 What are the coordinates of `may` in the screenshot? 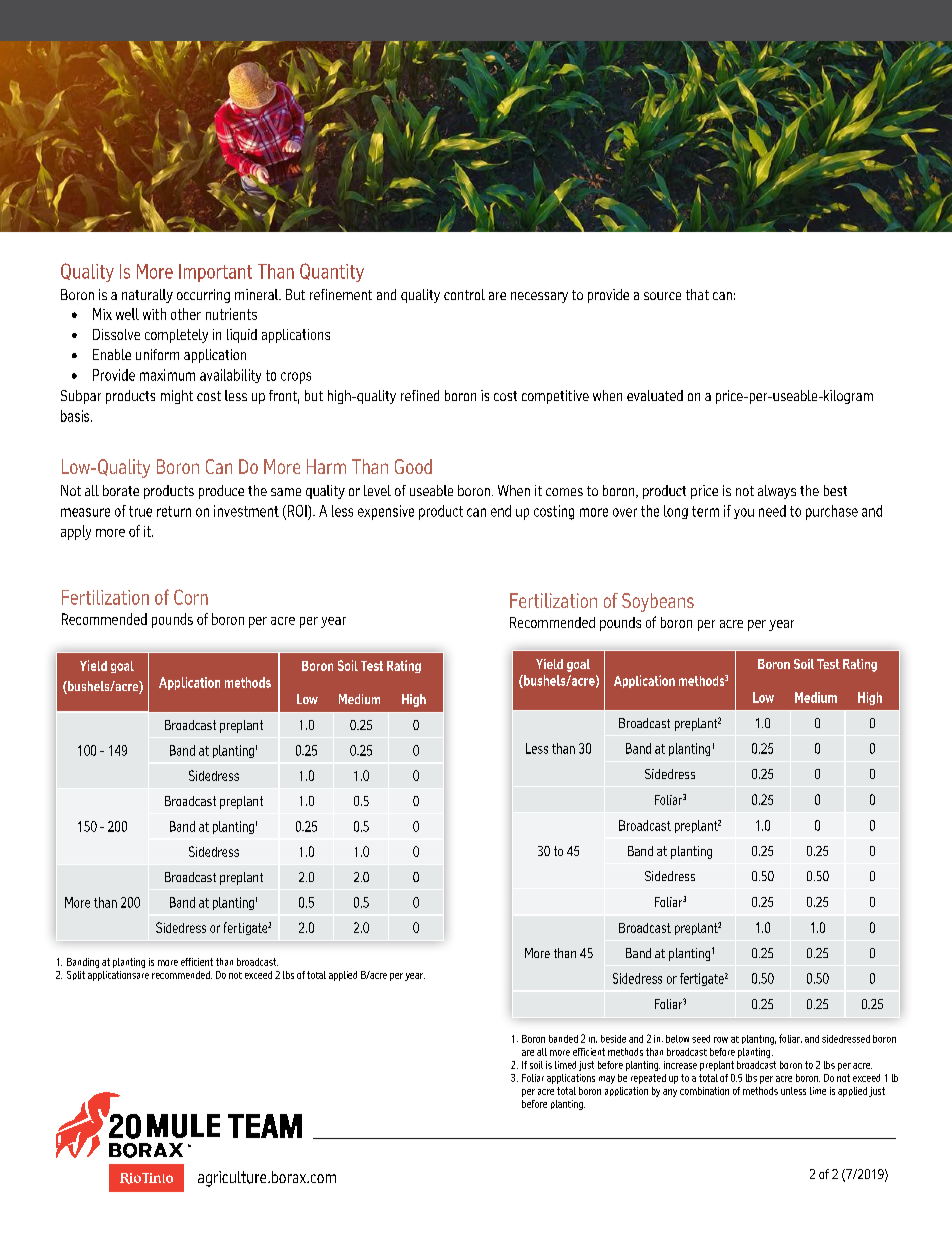 It's located at (607, 1080).
